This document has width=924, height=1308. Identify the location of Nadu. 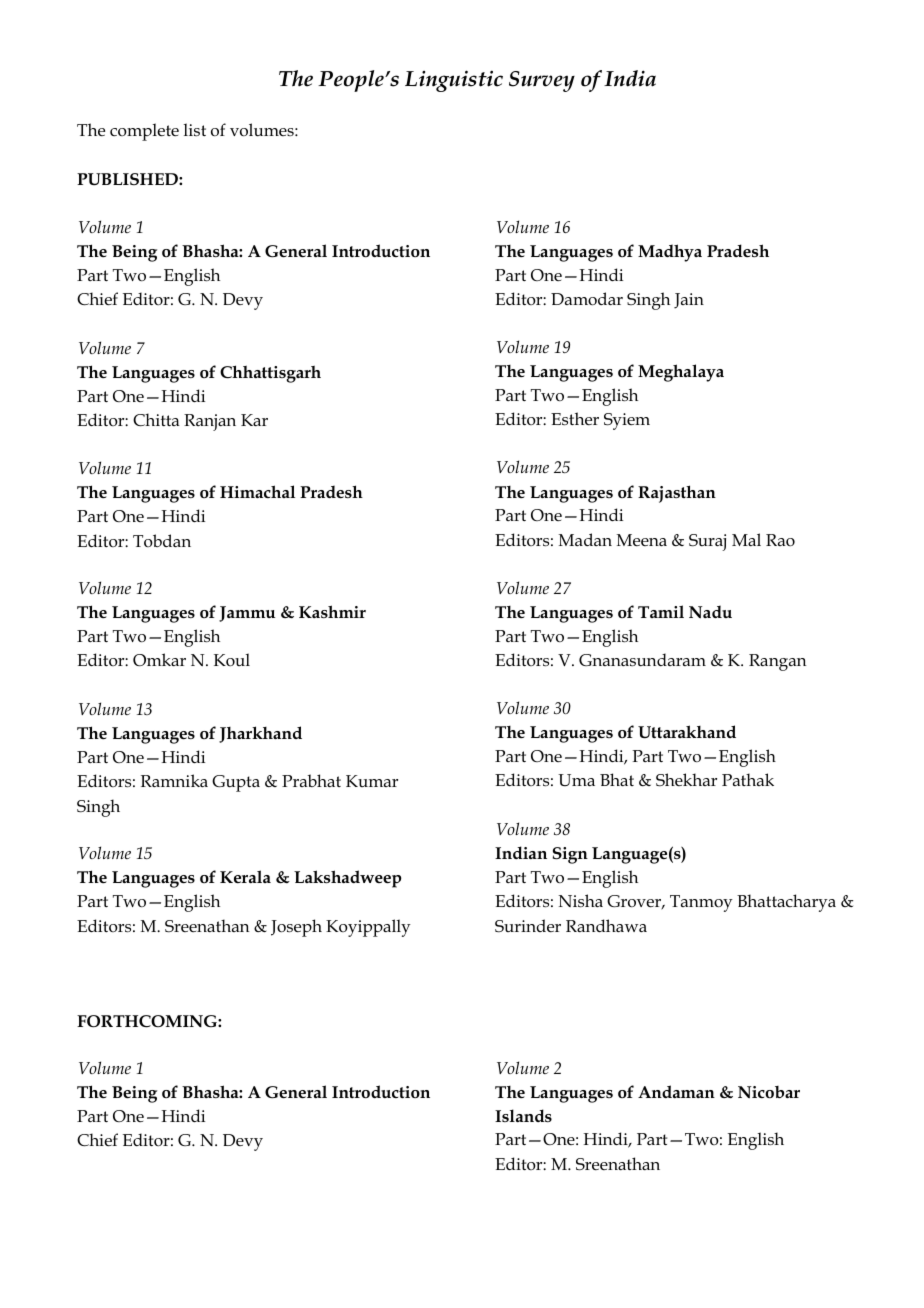
(710, 612).
